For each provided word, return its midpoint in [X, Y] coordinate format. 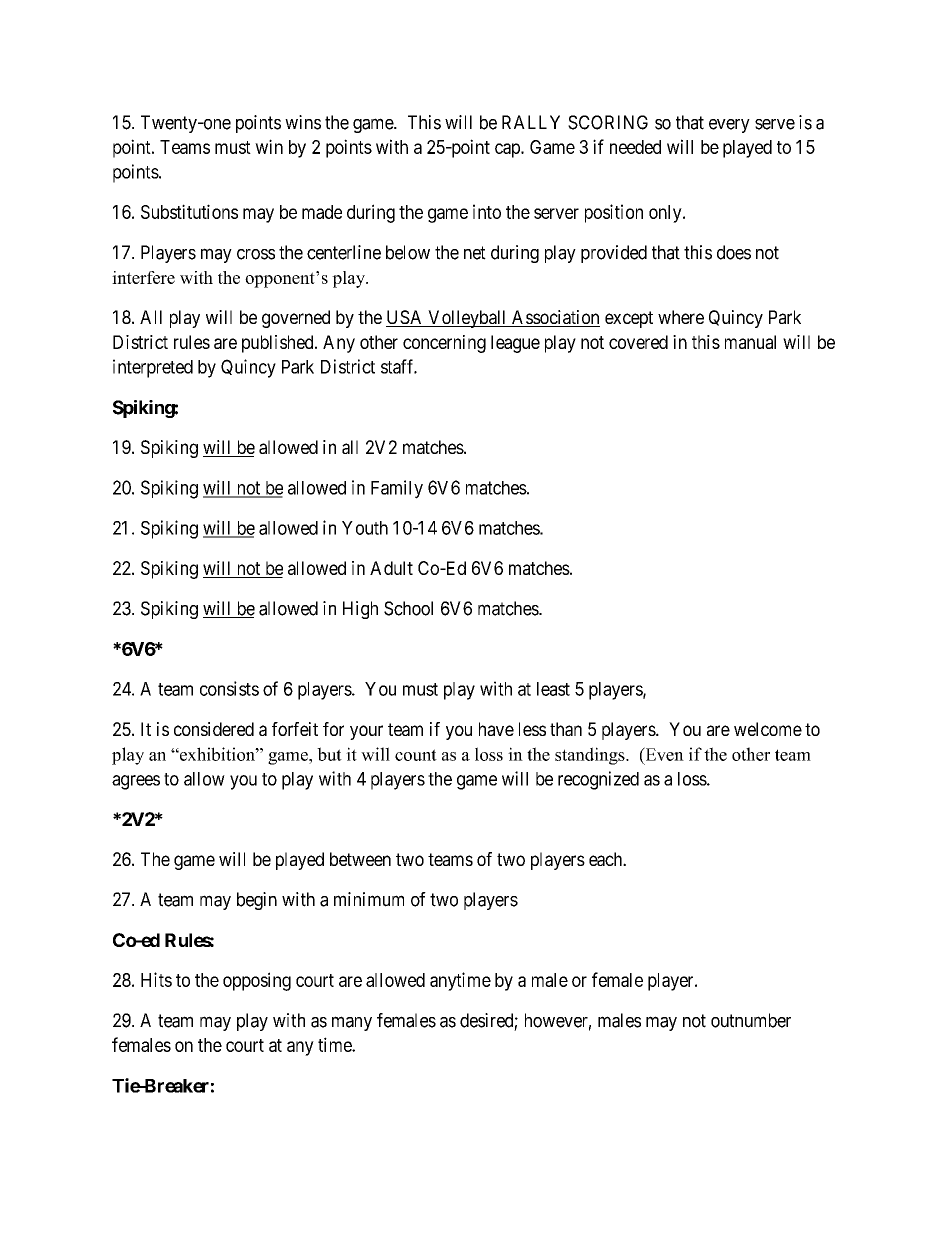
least [553, 689]
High [360, 610]
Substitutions [189, 211]
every [729, 126]
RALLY [531, 122]
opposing [257, 981]
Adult [391, 568]
